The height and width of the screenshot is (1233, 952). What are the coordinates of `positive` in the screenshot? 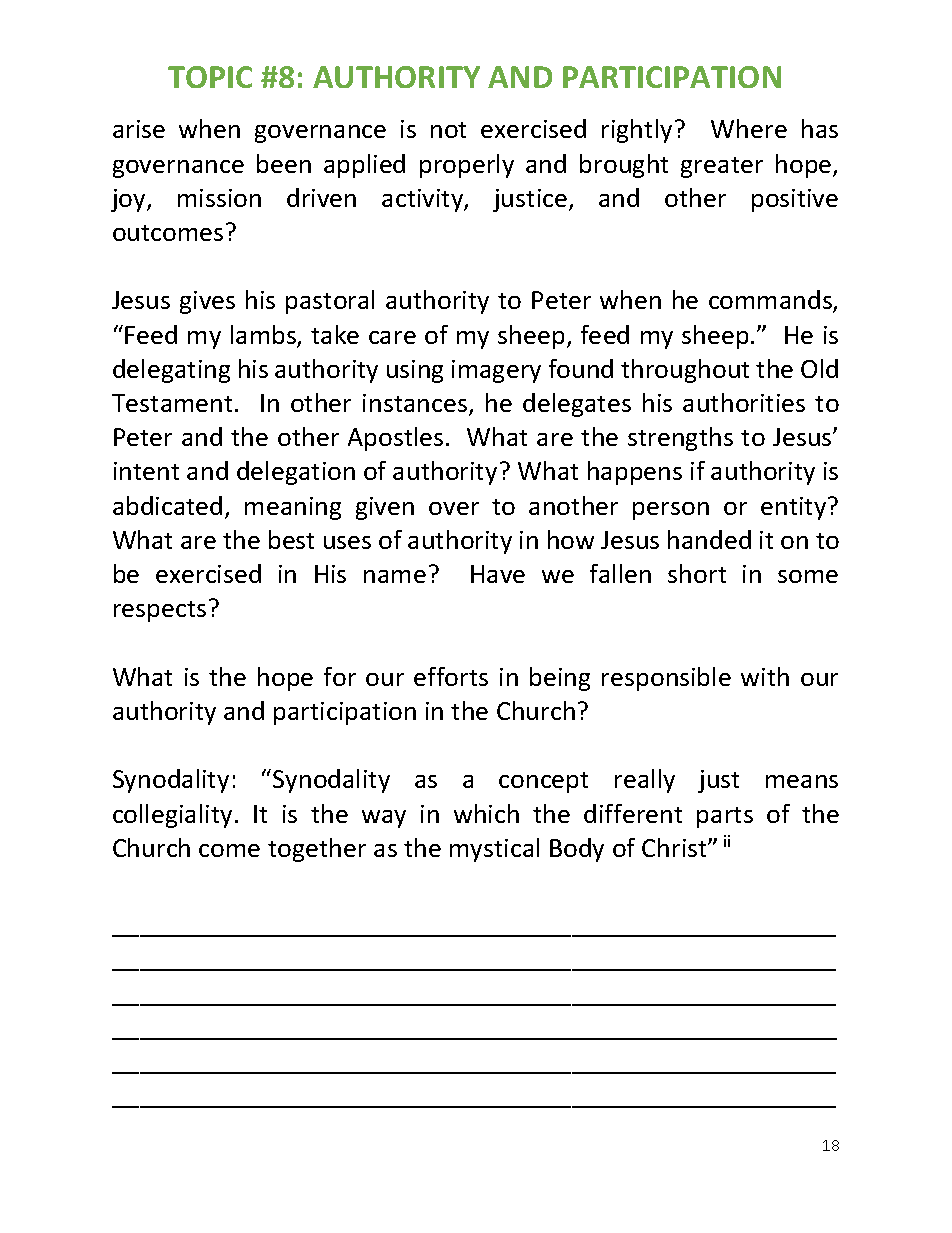 It's located at (795, 200).
